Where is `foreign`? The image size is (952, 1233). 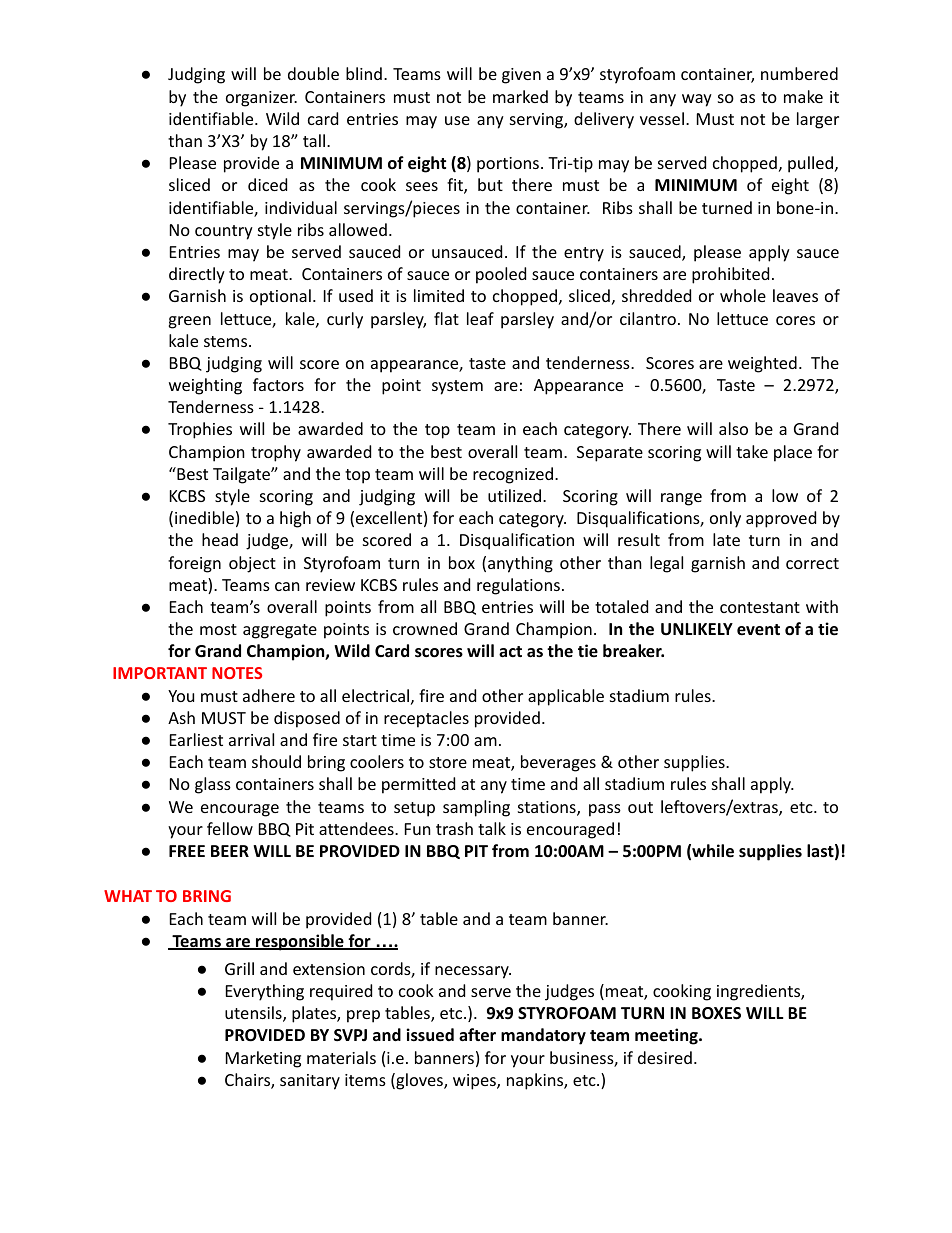
foreign is located at coordinates (194, 564).
